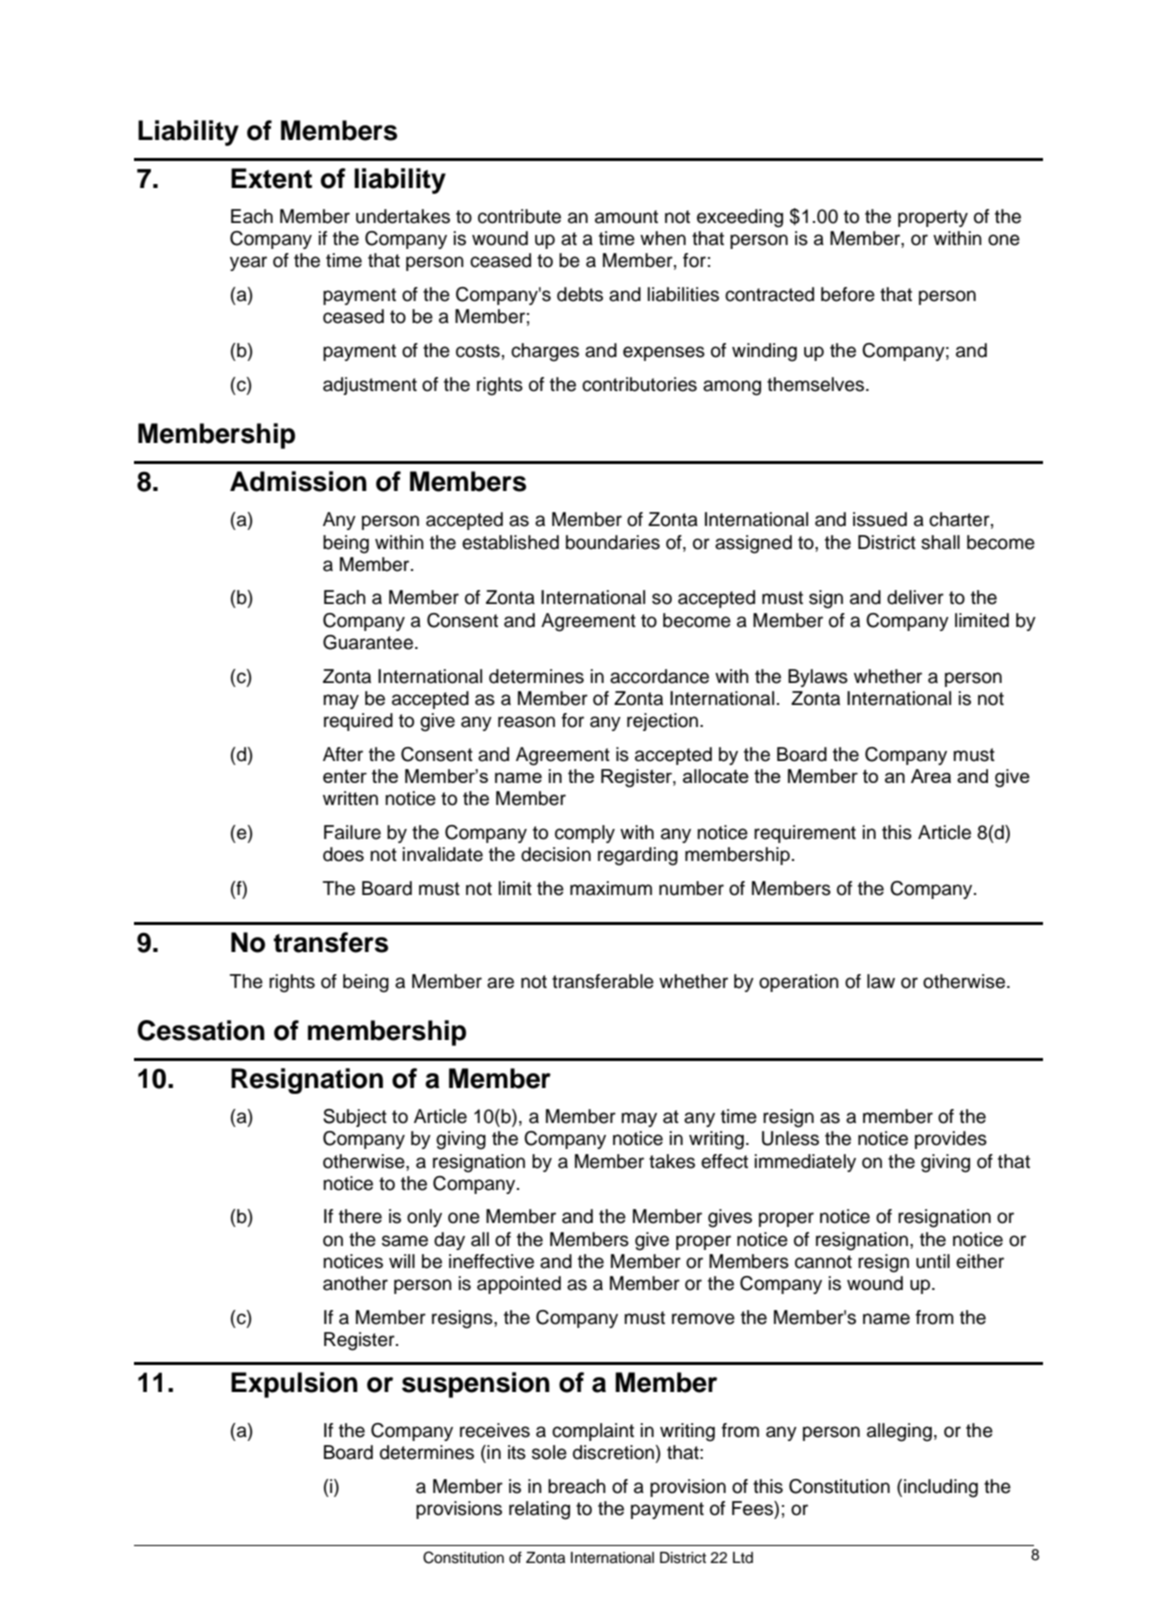  I want to click on before, so click(848, 294).
